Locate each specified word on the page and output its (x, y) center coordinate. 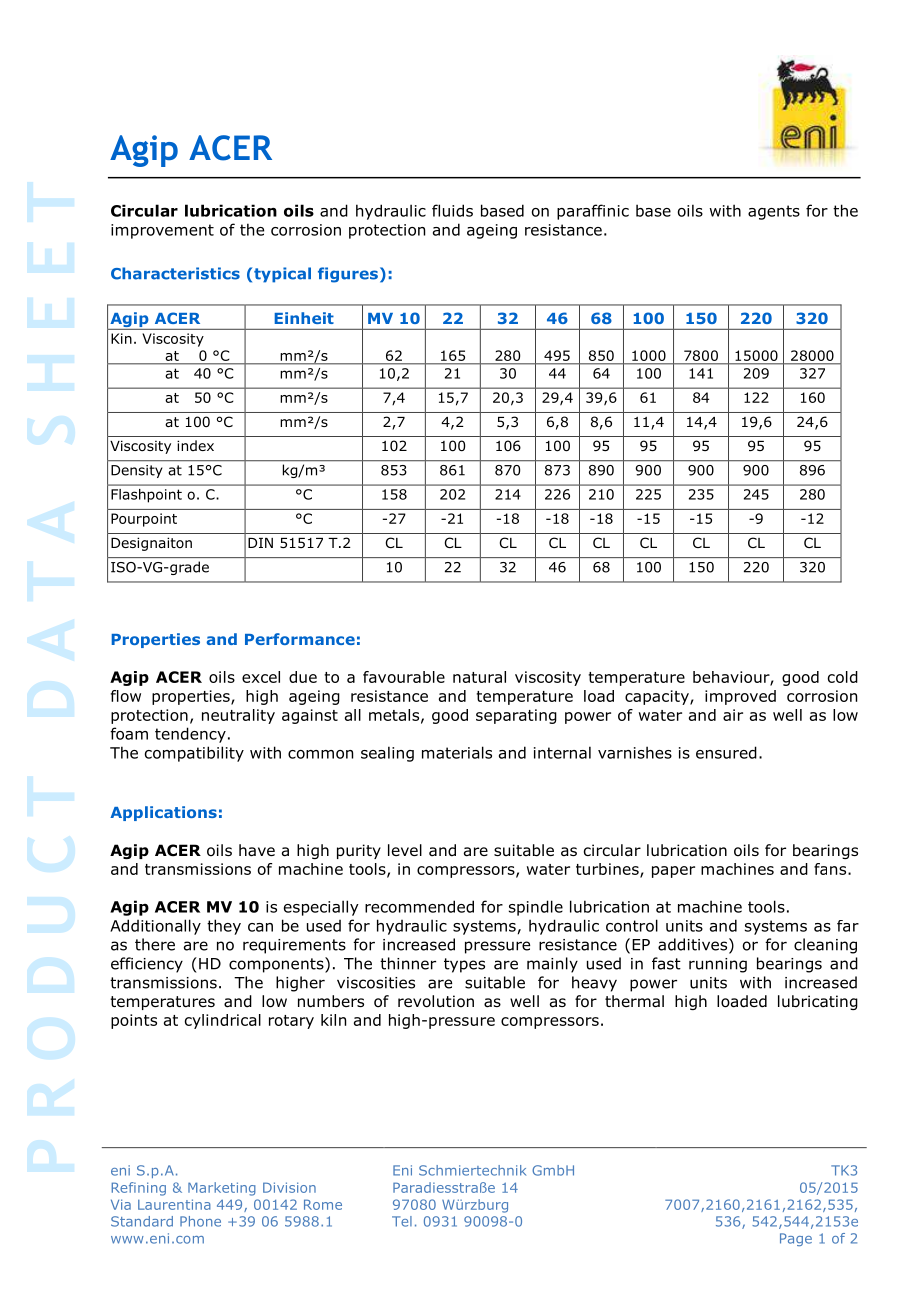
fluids (452, 210)
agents (774, 212)
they (224, 927)
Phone (200, 1221)
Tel (402, 1221)
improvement (162, 231)
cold (843, 677)
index (195, 445)
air (733, 715)
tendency (190, 735)
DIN (260, 543)
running (718, 965)
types (464, 965)
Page (796, 1239)
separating (516, 716)
